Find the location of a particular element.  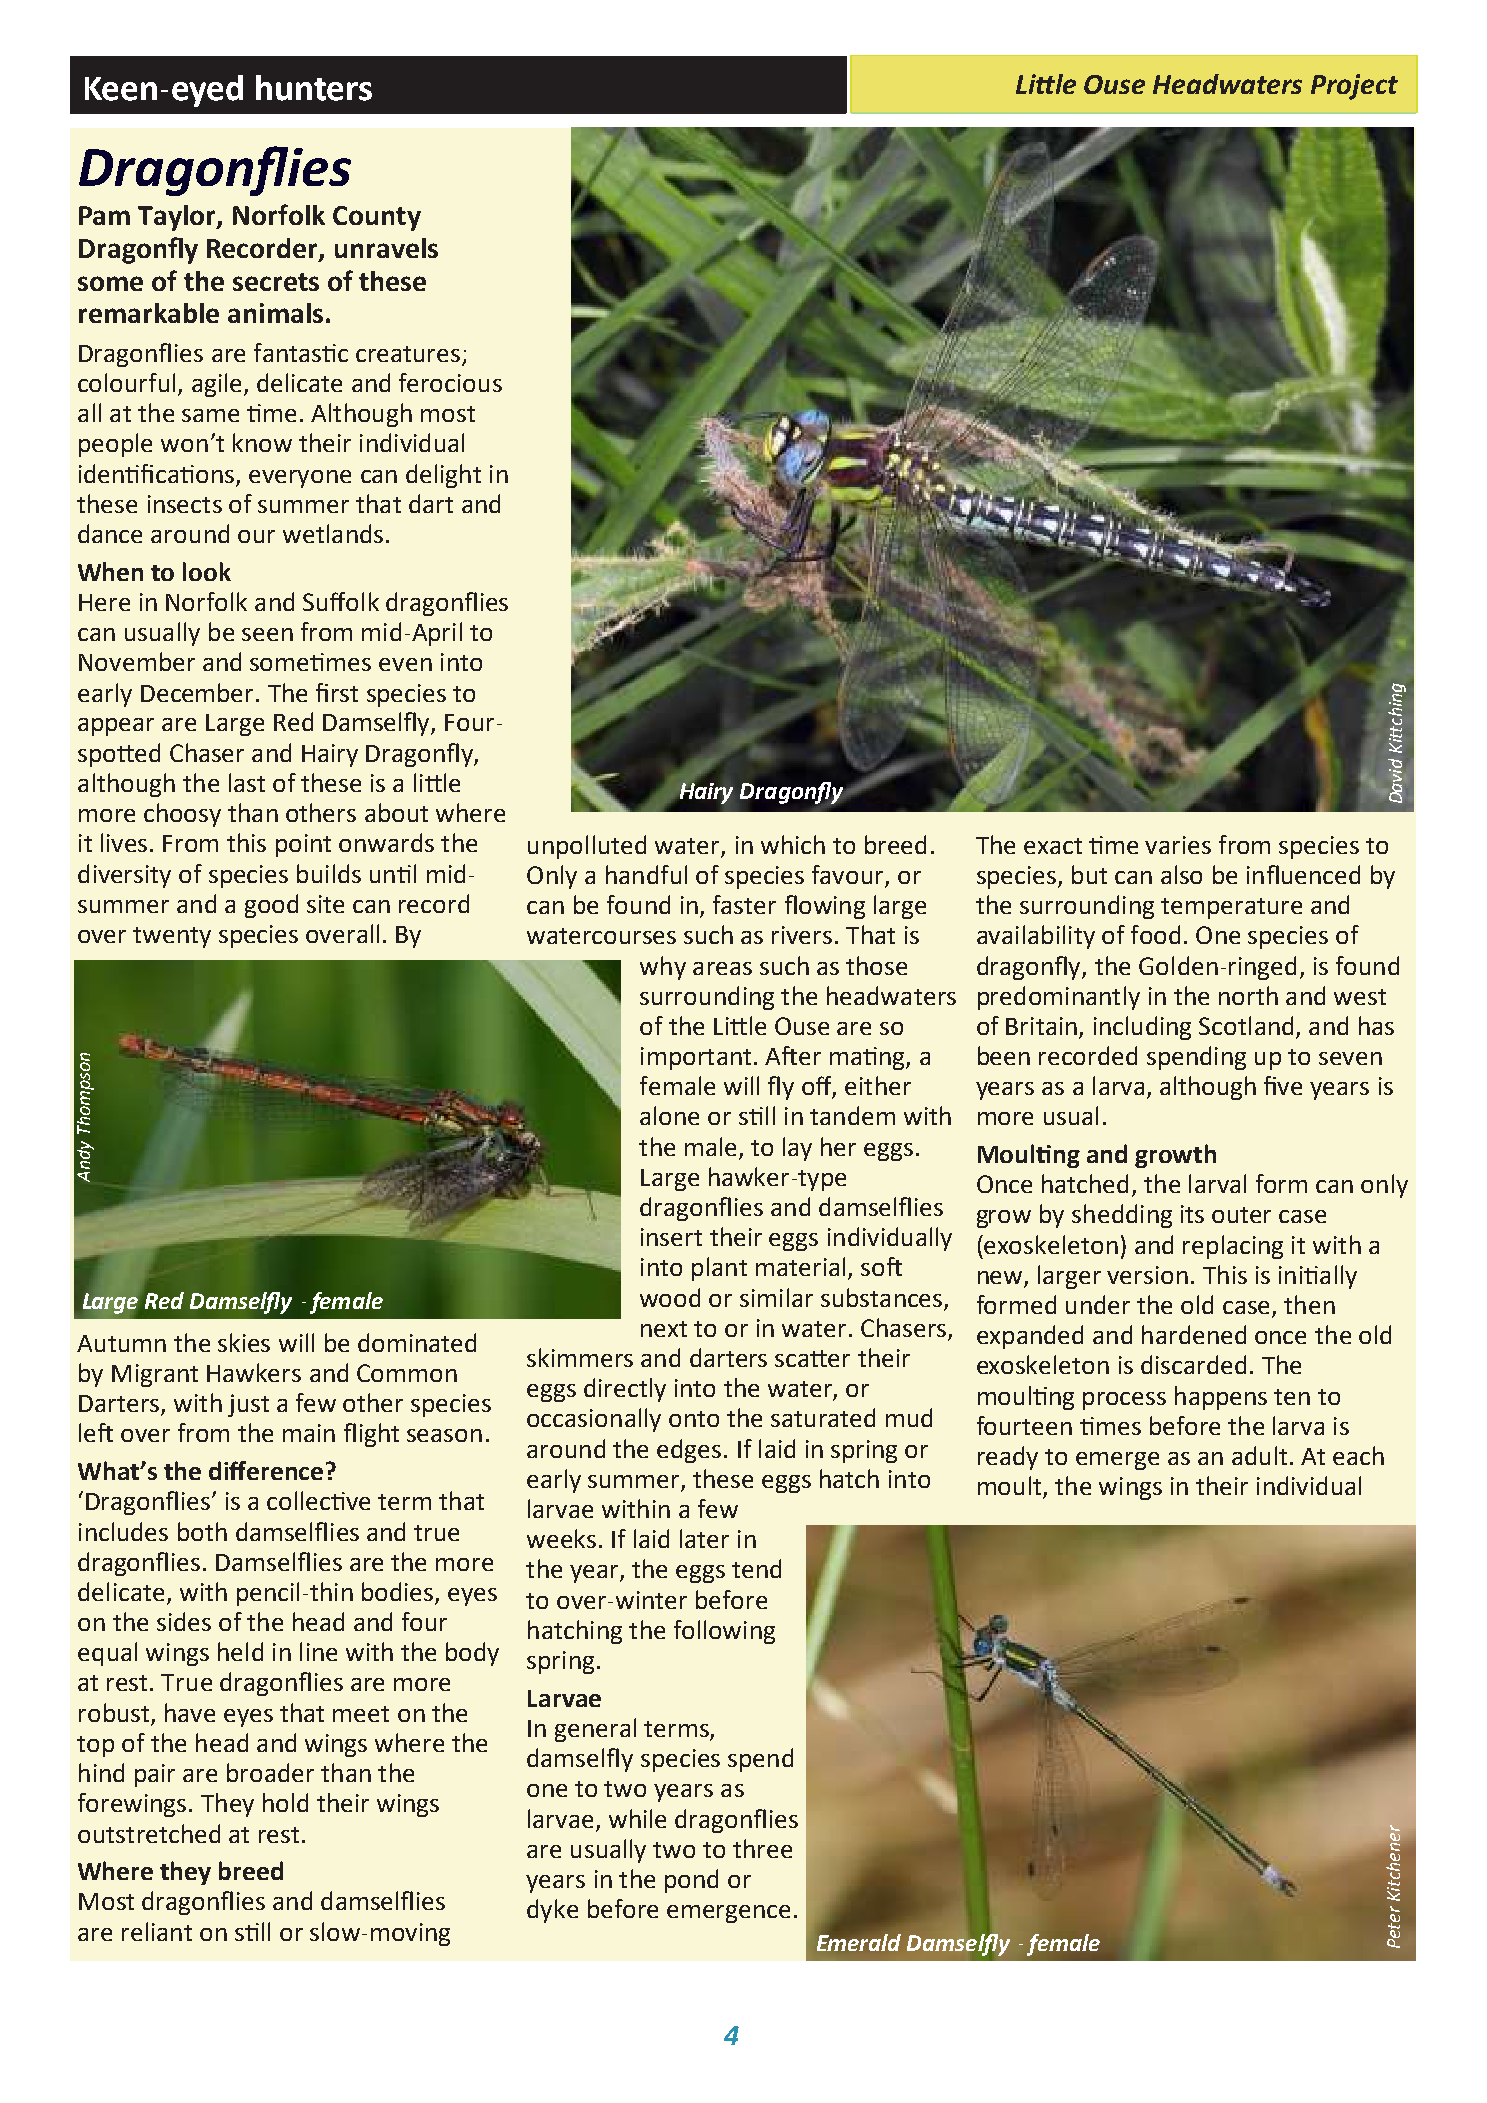

hold is located at coordinates (285, 1802).
